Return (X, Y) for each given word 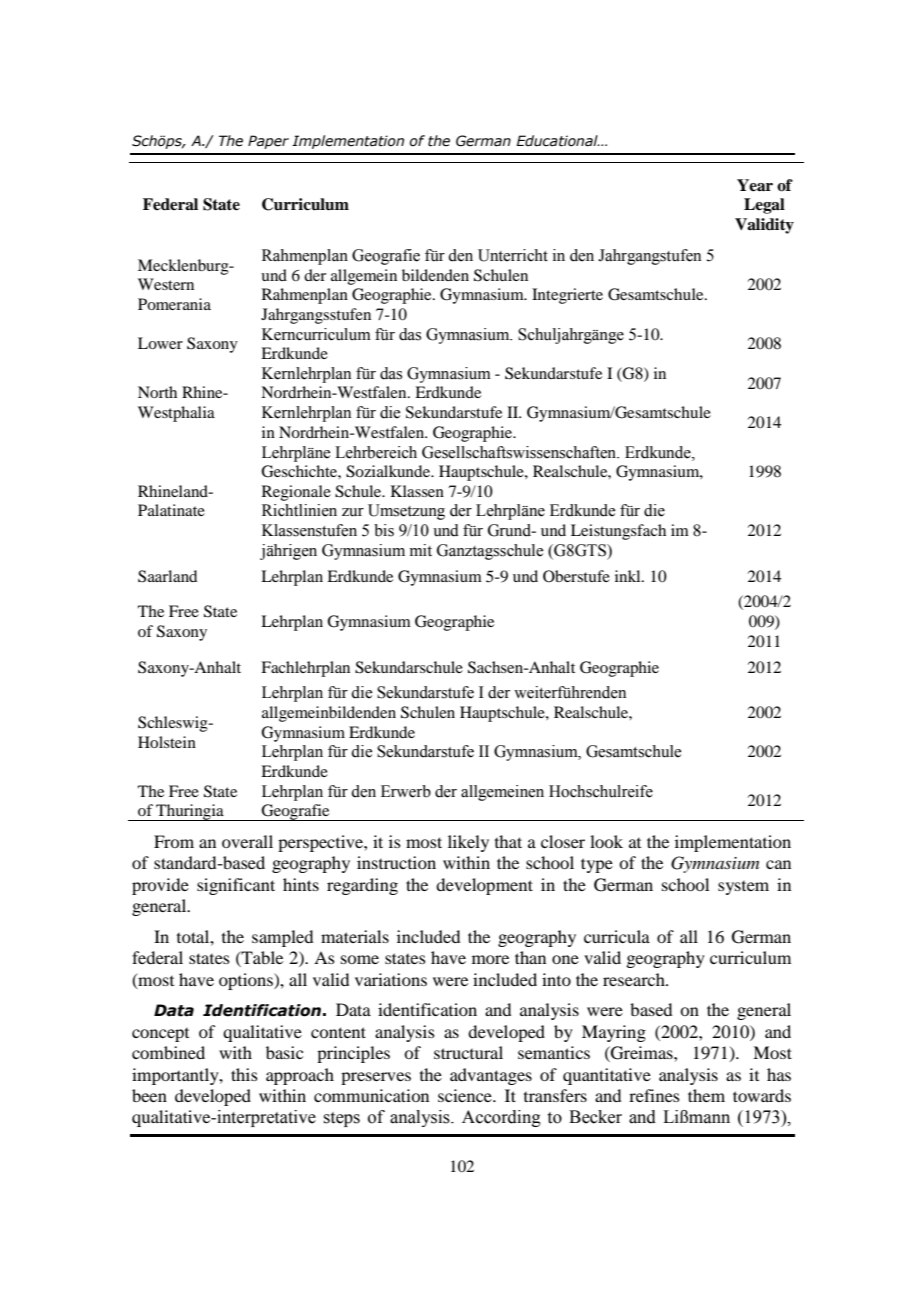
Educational (558, 141)
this (244, 1074)
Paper (268, 142)
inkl (629, 576)
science (466, 1095)
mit (421, 550)
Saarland (167, 576)
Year (755, 185)
